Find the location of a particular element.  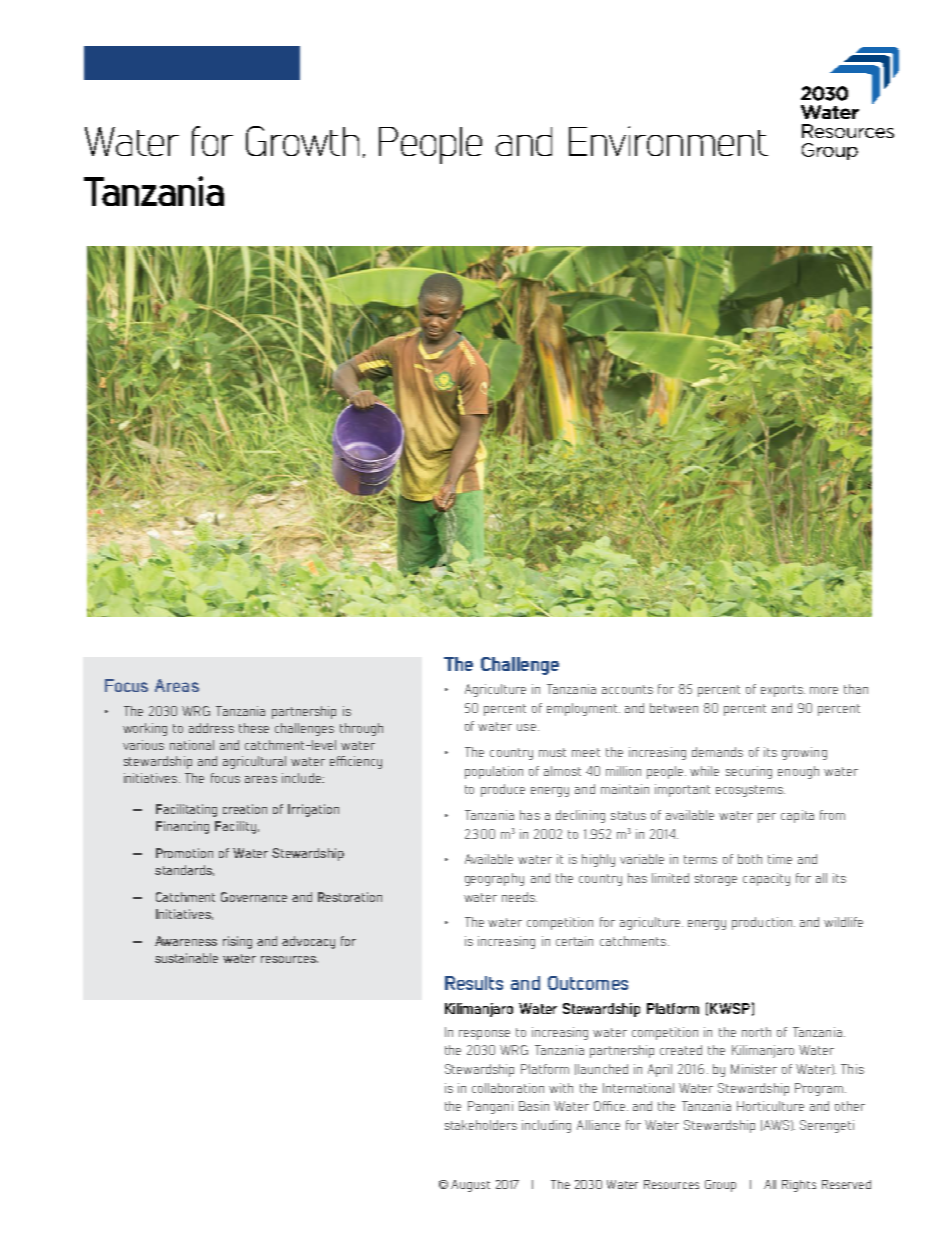

Governance is located at coordinates (254, 897).
